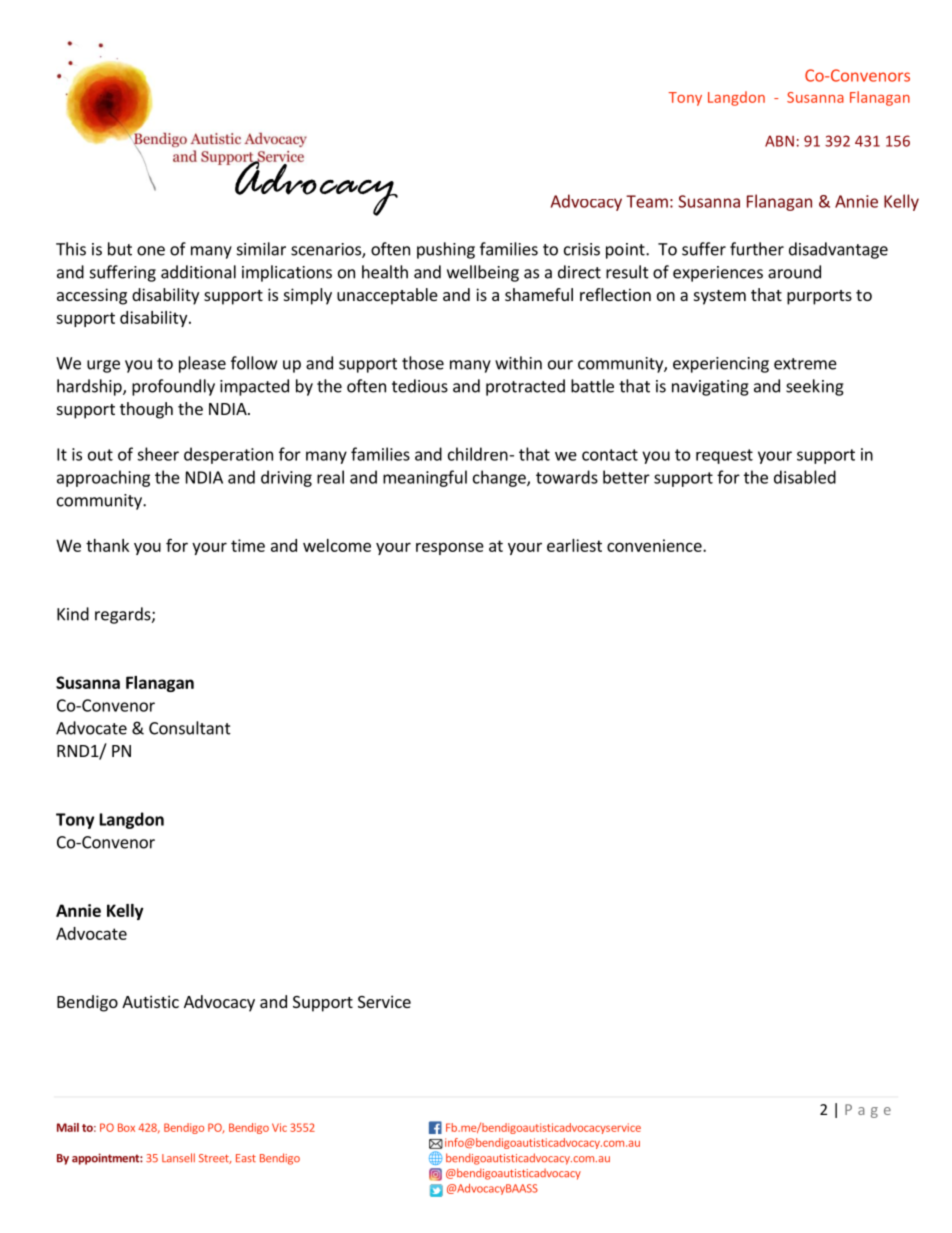 This screenshot has width=952, height=1233. Describe the element at coordinates (446, 250) in the screenshot. I see `pushing` at that location.
